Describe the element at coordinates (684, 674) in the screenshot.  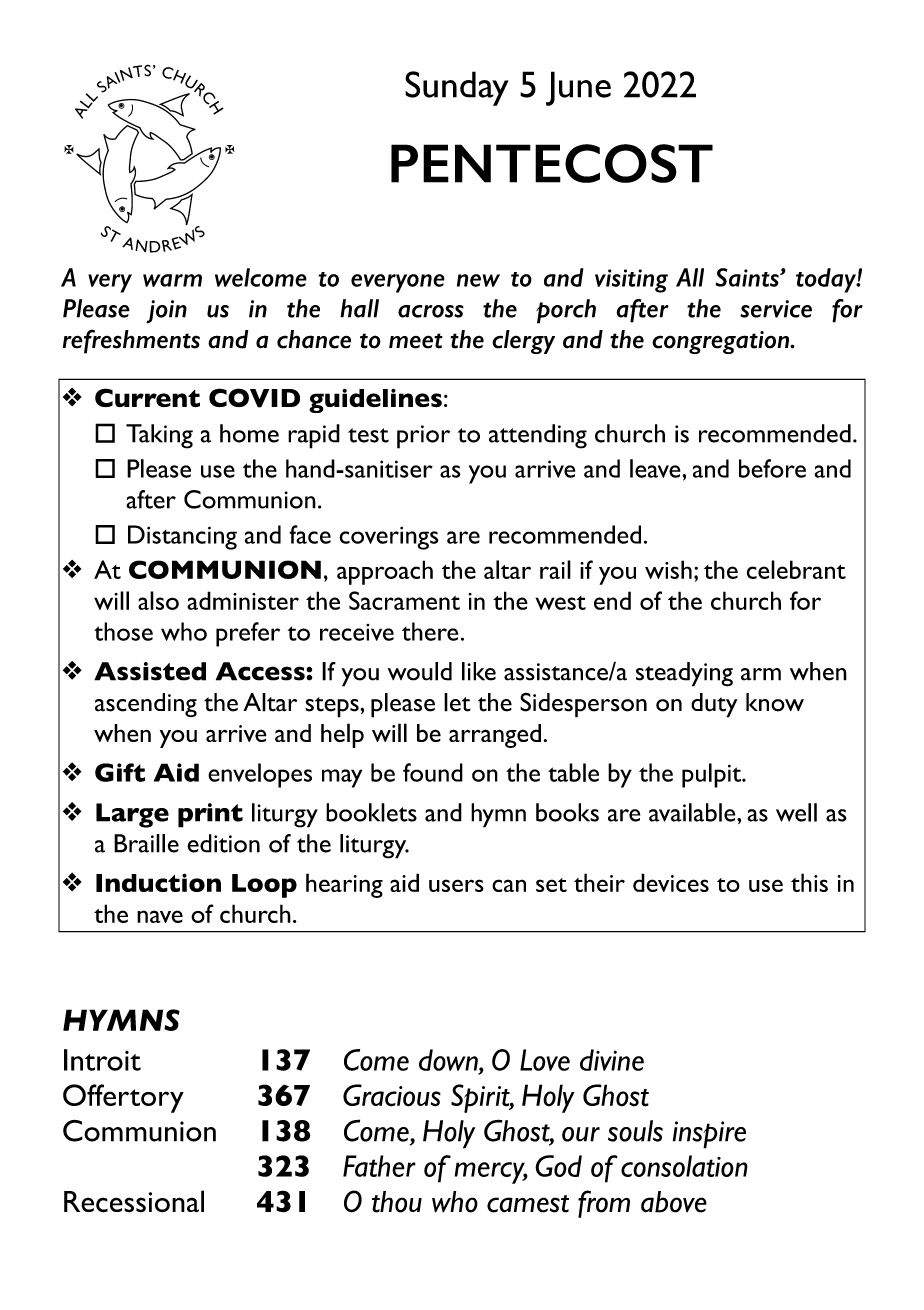
I see `steadying` at that location.
